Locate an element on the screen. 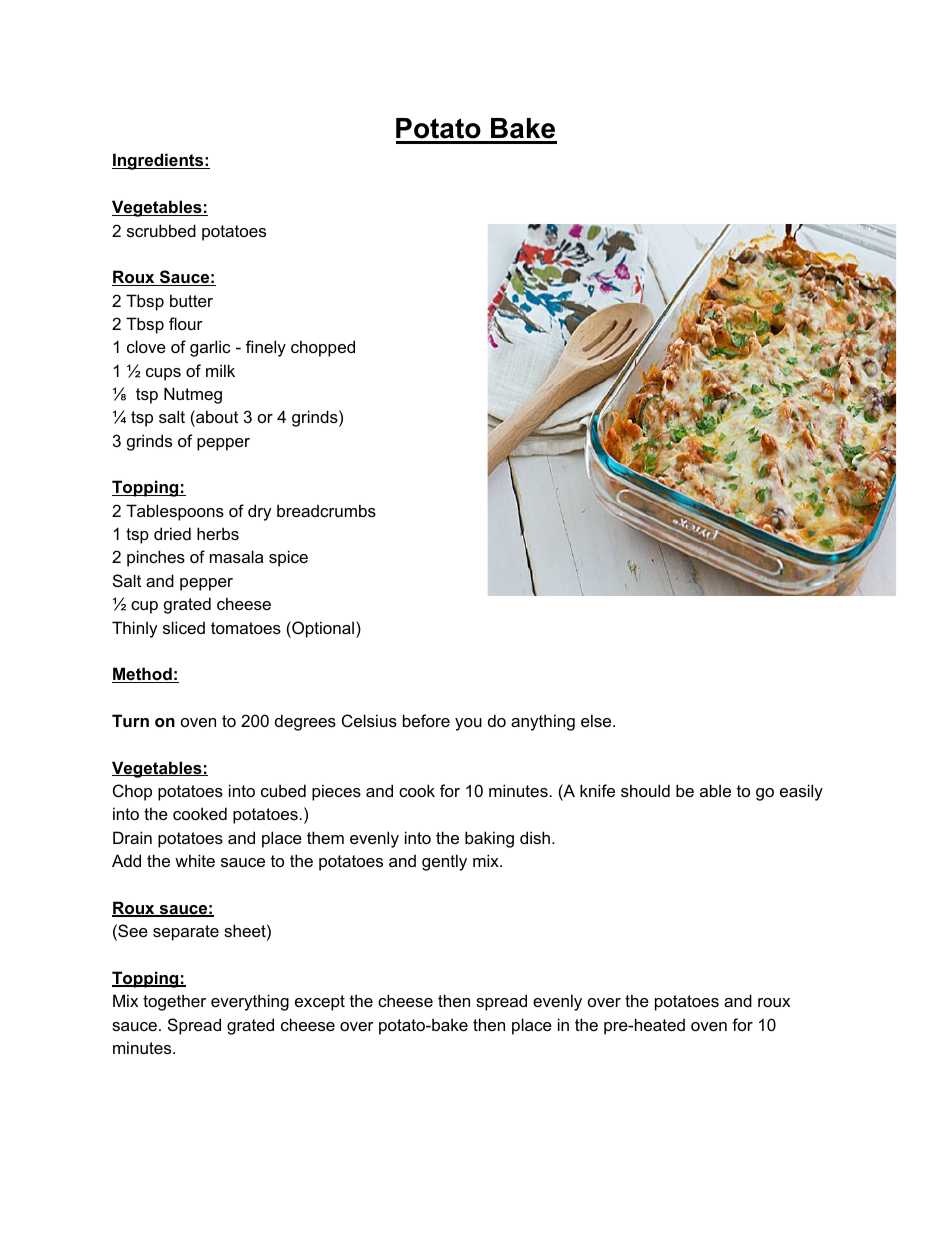 The image size is (952, 1233). should is located at coordinates (645, 790).
